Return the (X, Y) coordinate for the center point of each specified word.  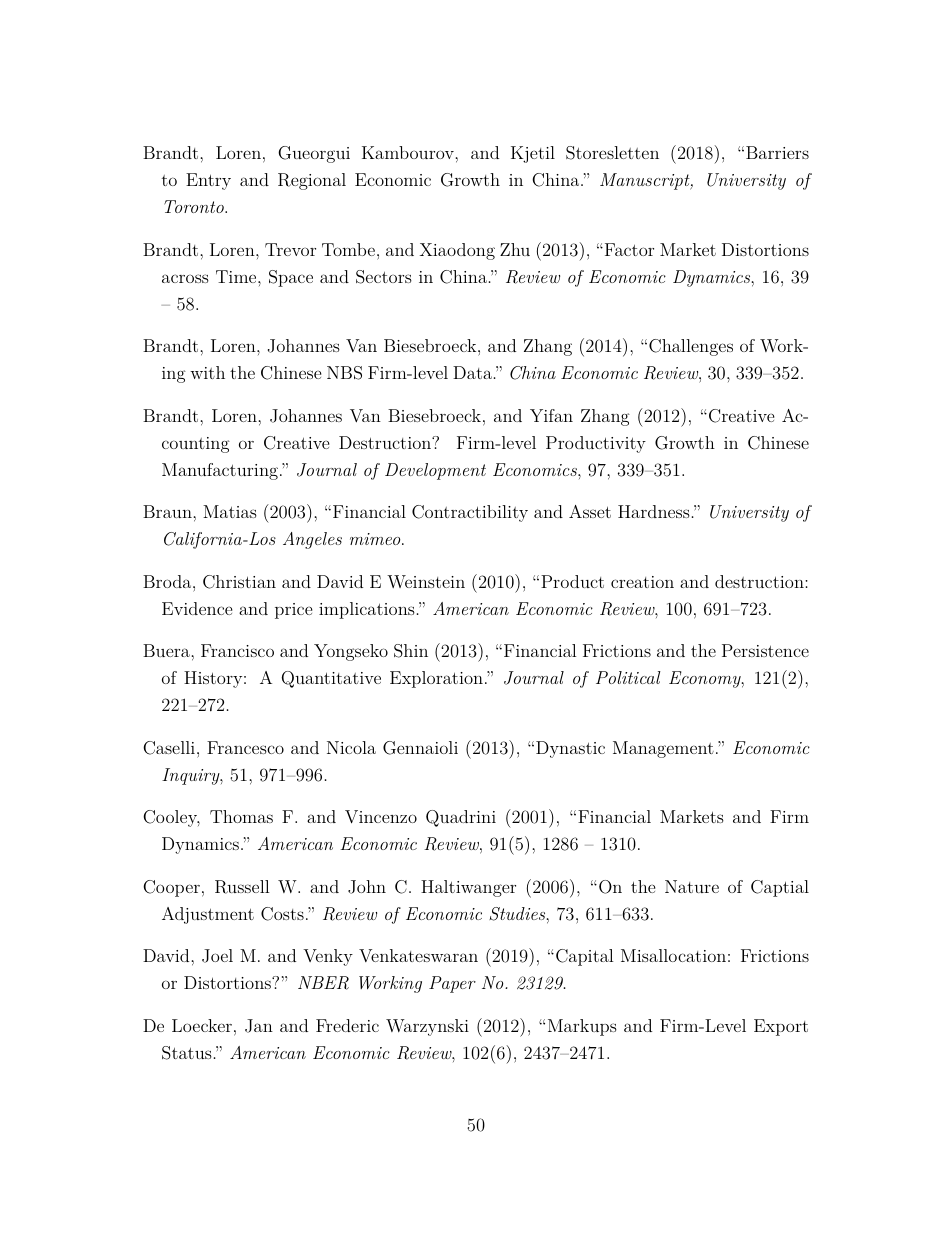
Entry (208, 181)
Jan (259, 1026)
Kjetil (533, 154)
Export (781, 1027)
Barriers (777, 152)
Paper (452, 984)
